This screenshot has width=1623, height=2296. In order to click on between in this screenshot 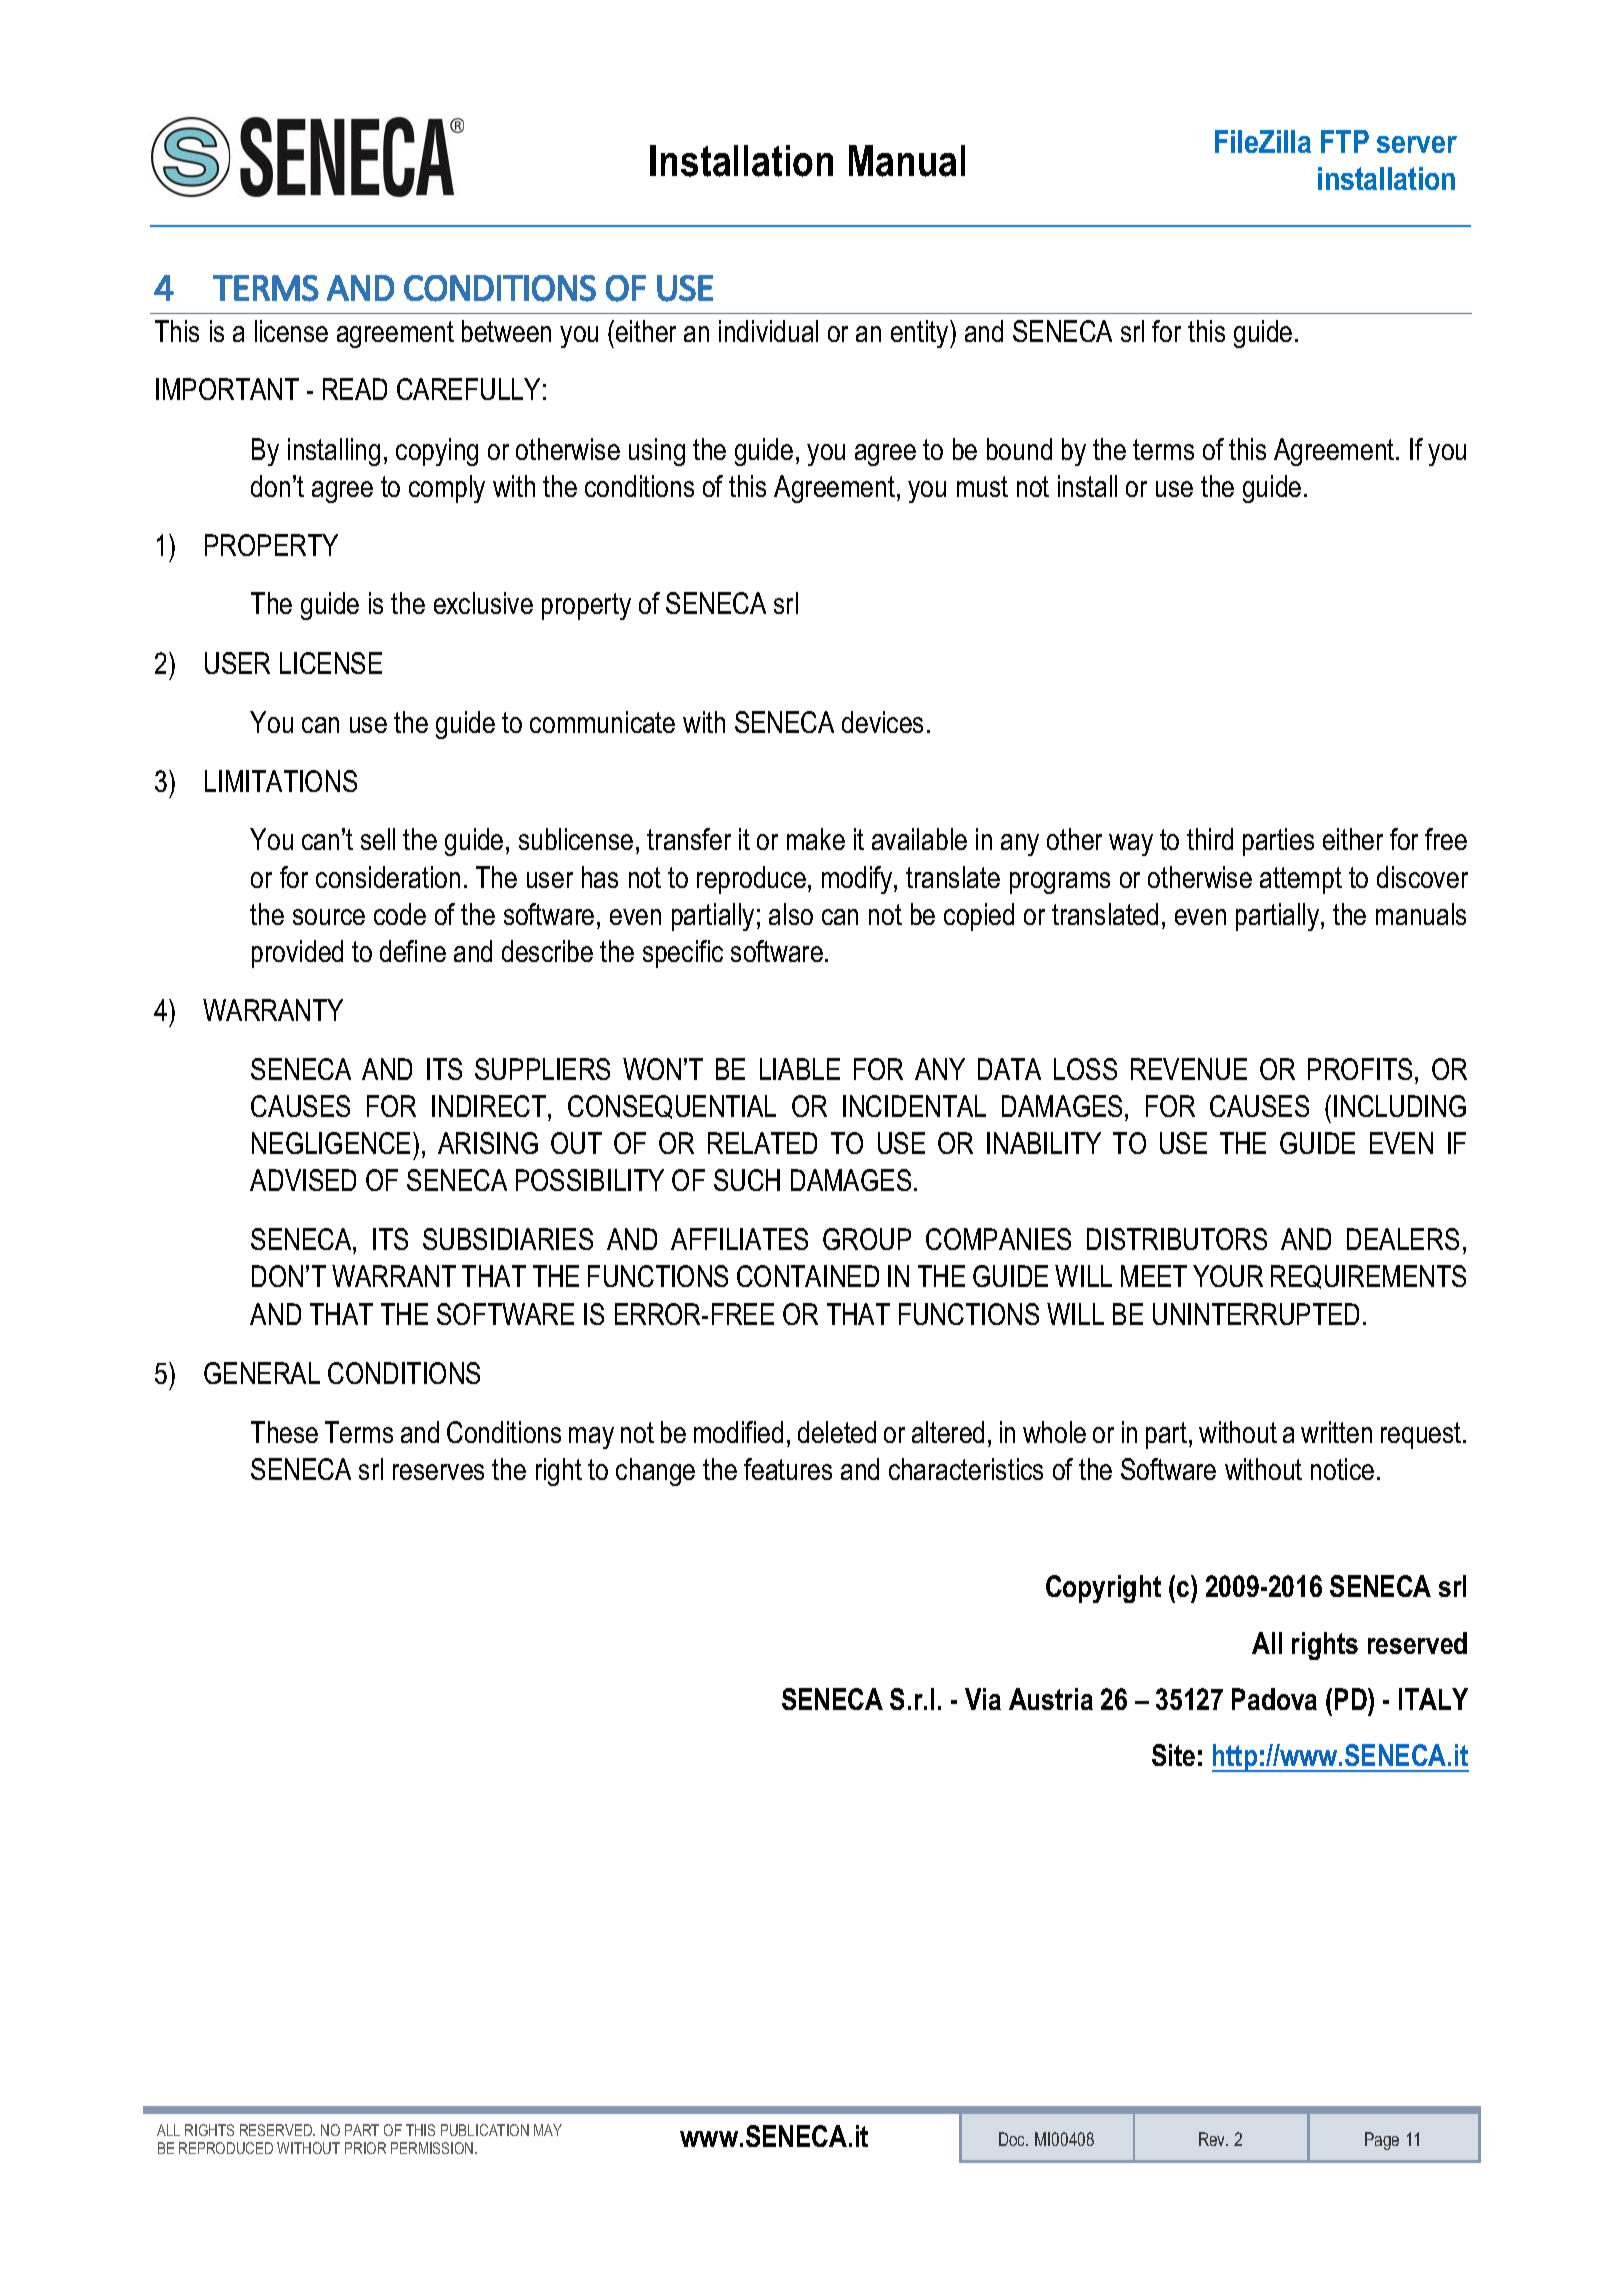, I will do `click(506, 331)`.
